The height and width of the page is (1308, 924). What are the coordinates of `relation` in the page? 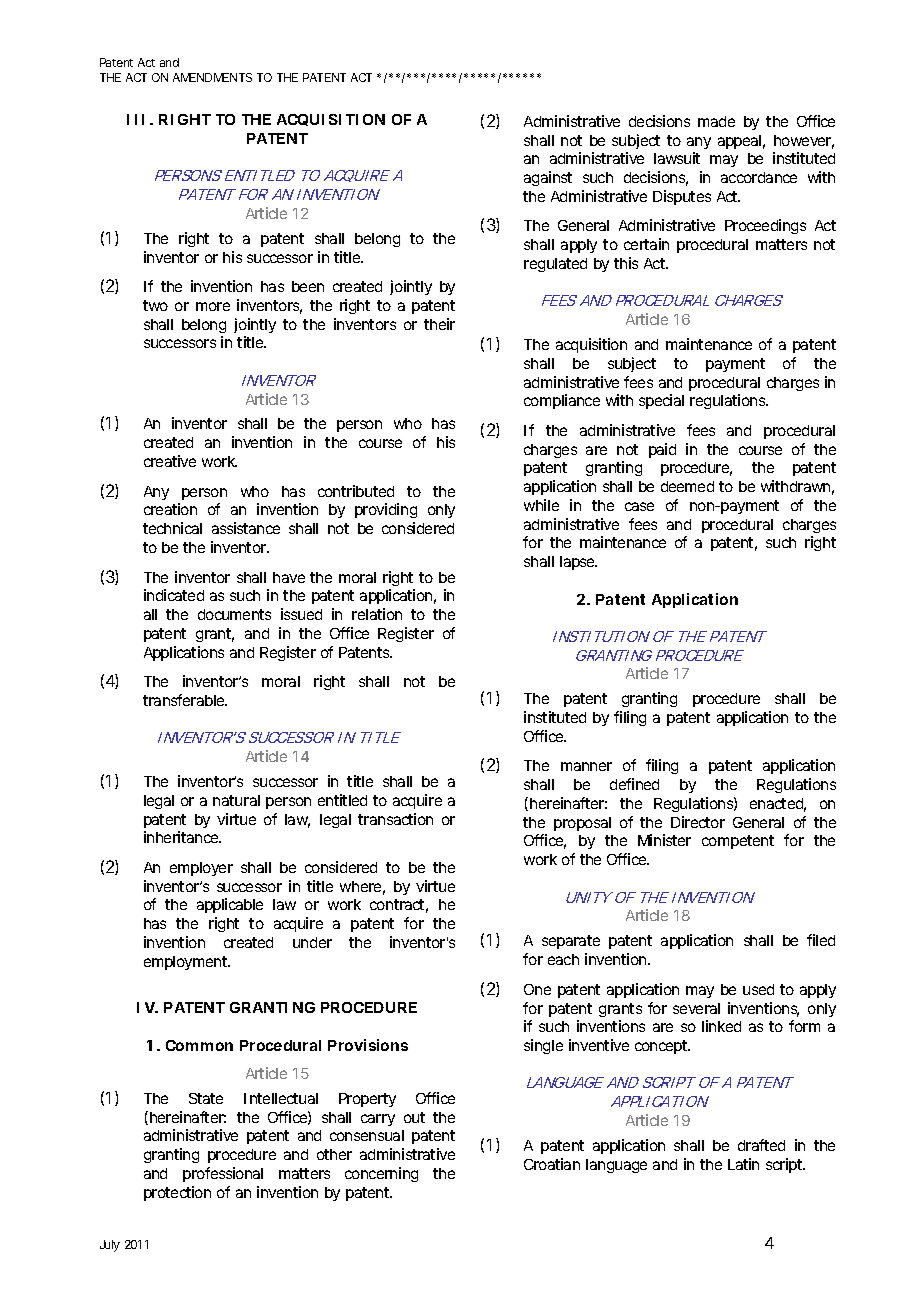 It's located at (377, 614).
